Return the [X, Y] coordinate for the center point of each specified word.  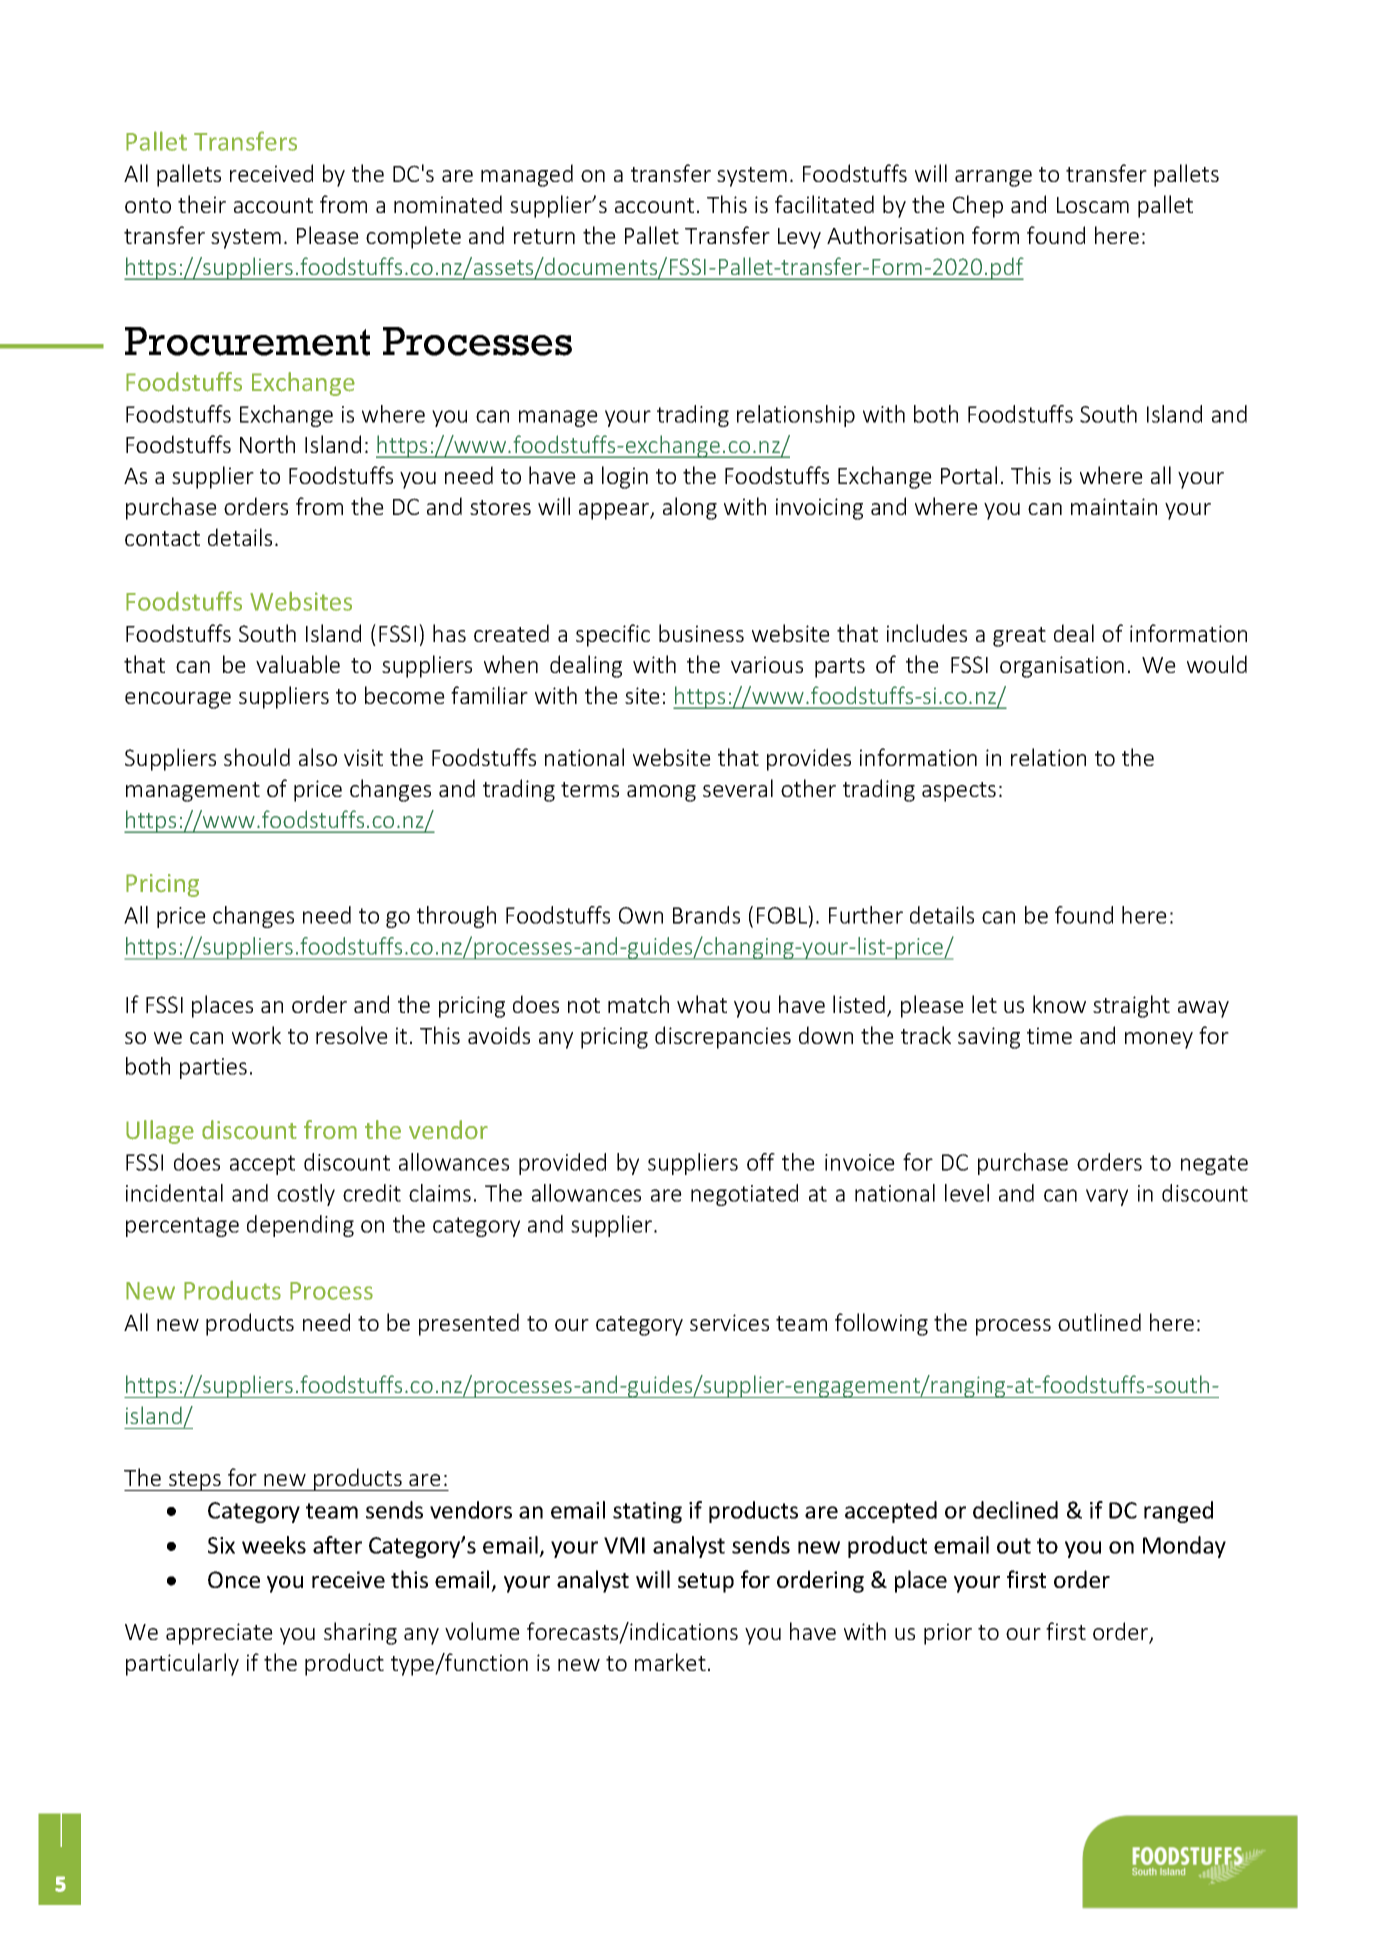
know [1059, 1004]
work [256, 1035]
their [202, 204]
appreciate [219, 1634]
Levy [799, 238]
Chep [978, 206]
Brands [706, 915]
